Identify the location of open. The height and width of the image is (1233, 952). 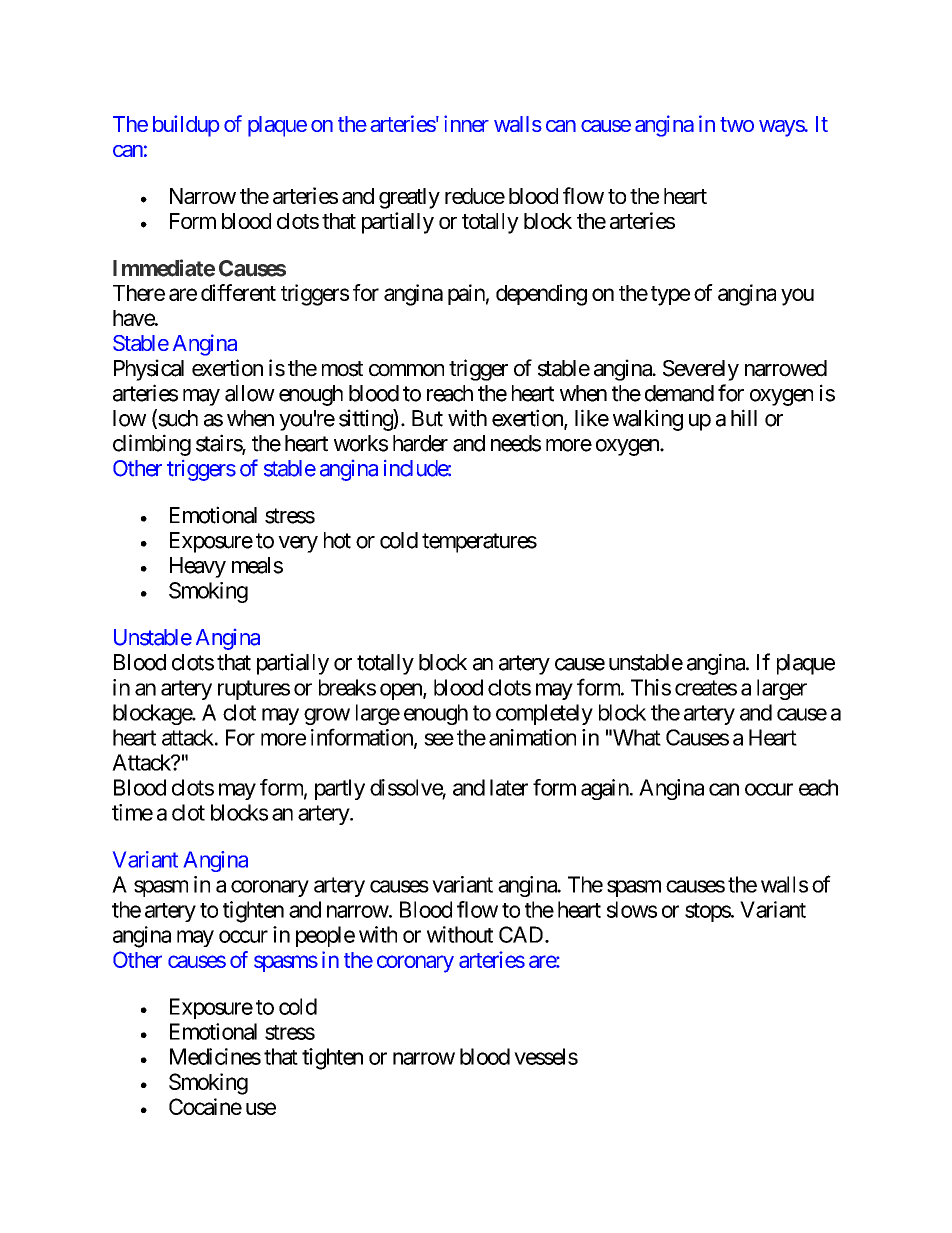
(402, 691).
